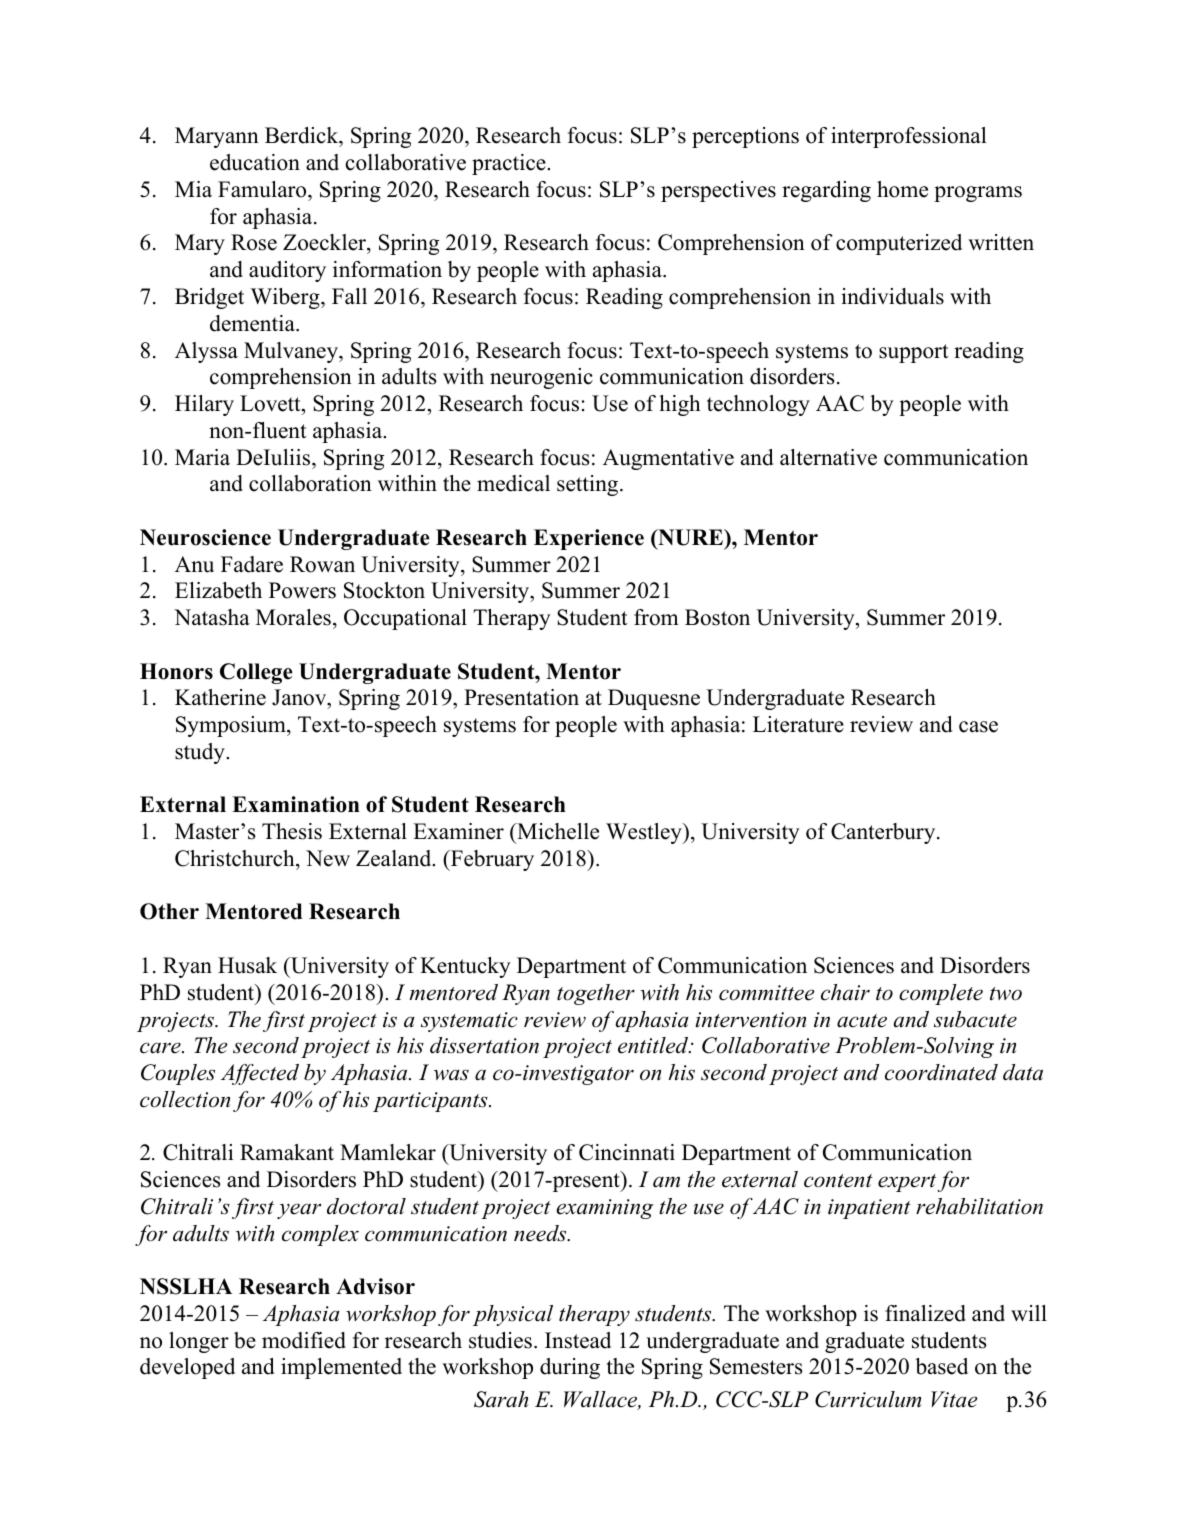 The image size is (1187, 1536). Describe the element at coordinates (978, 727) in the screenshot. I see `case` at that location.
